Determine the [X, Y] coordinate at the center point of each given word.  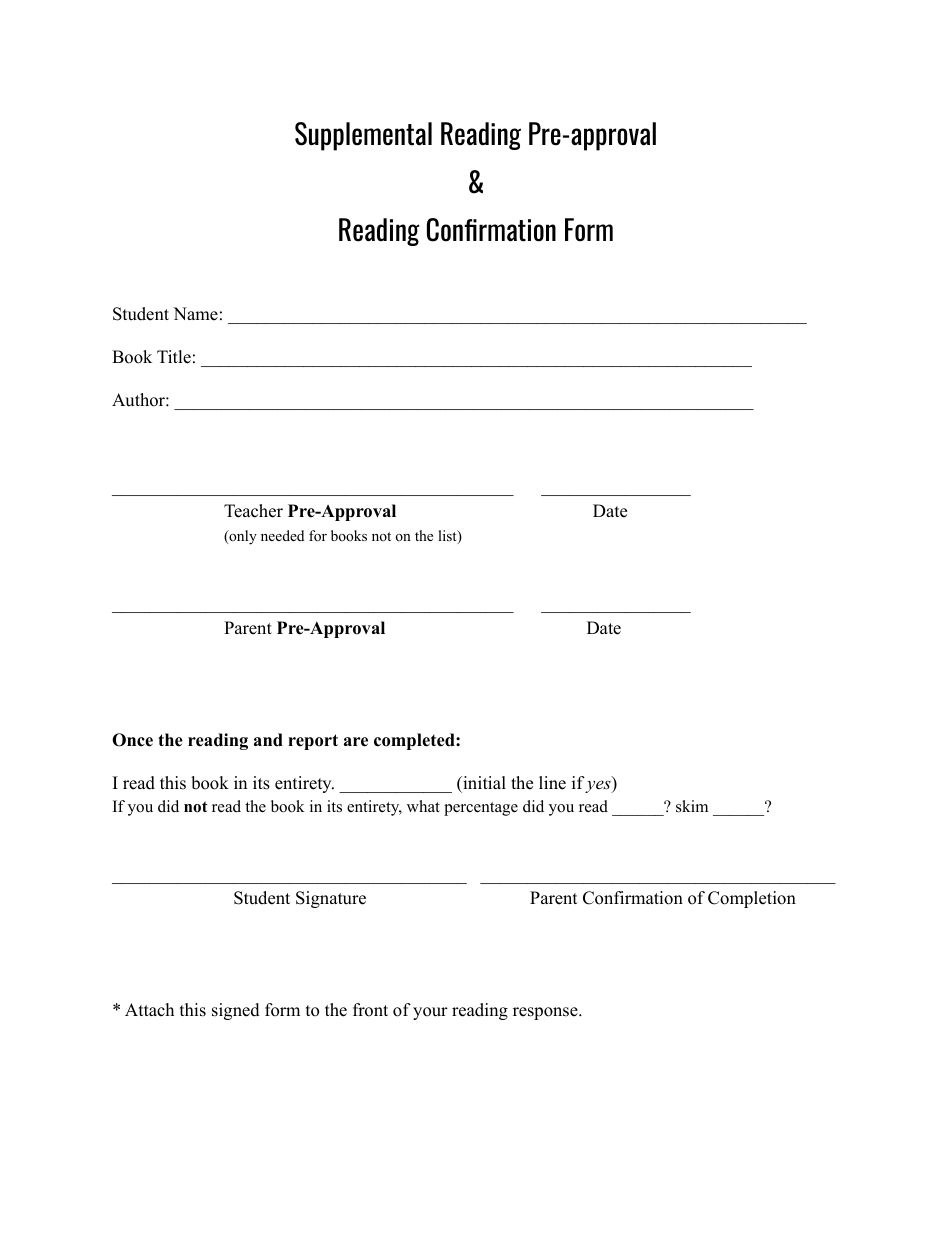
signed [236, 1011]
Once [132, 740]
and [268, 740]
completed [415, 741]
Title [174, 357]
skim [692, 806]
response [546, 1013]
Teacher [253, 511]
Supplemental [363, 136]
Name [195, 314]
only [242, 537]
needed [282, 535]
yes [599, 786]
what [423, 806]
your [430, 1013]
